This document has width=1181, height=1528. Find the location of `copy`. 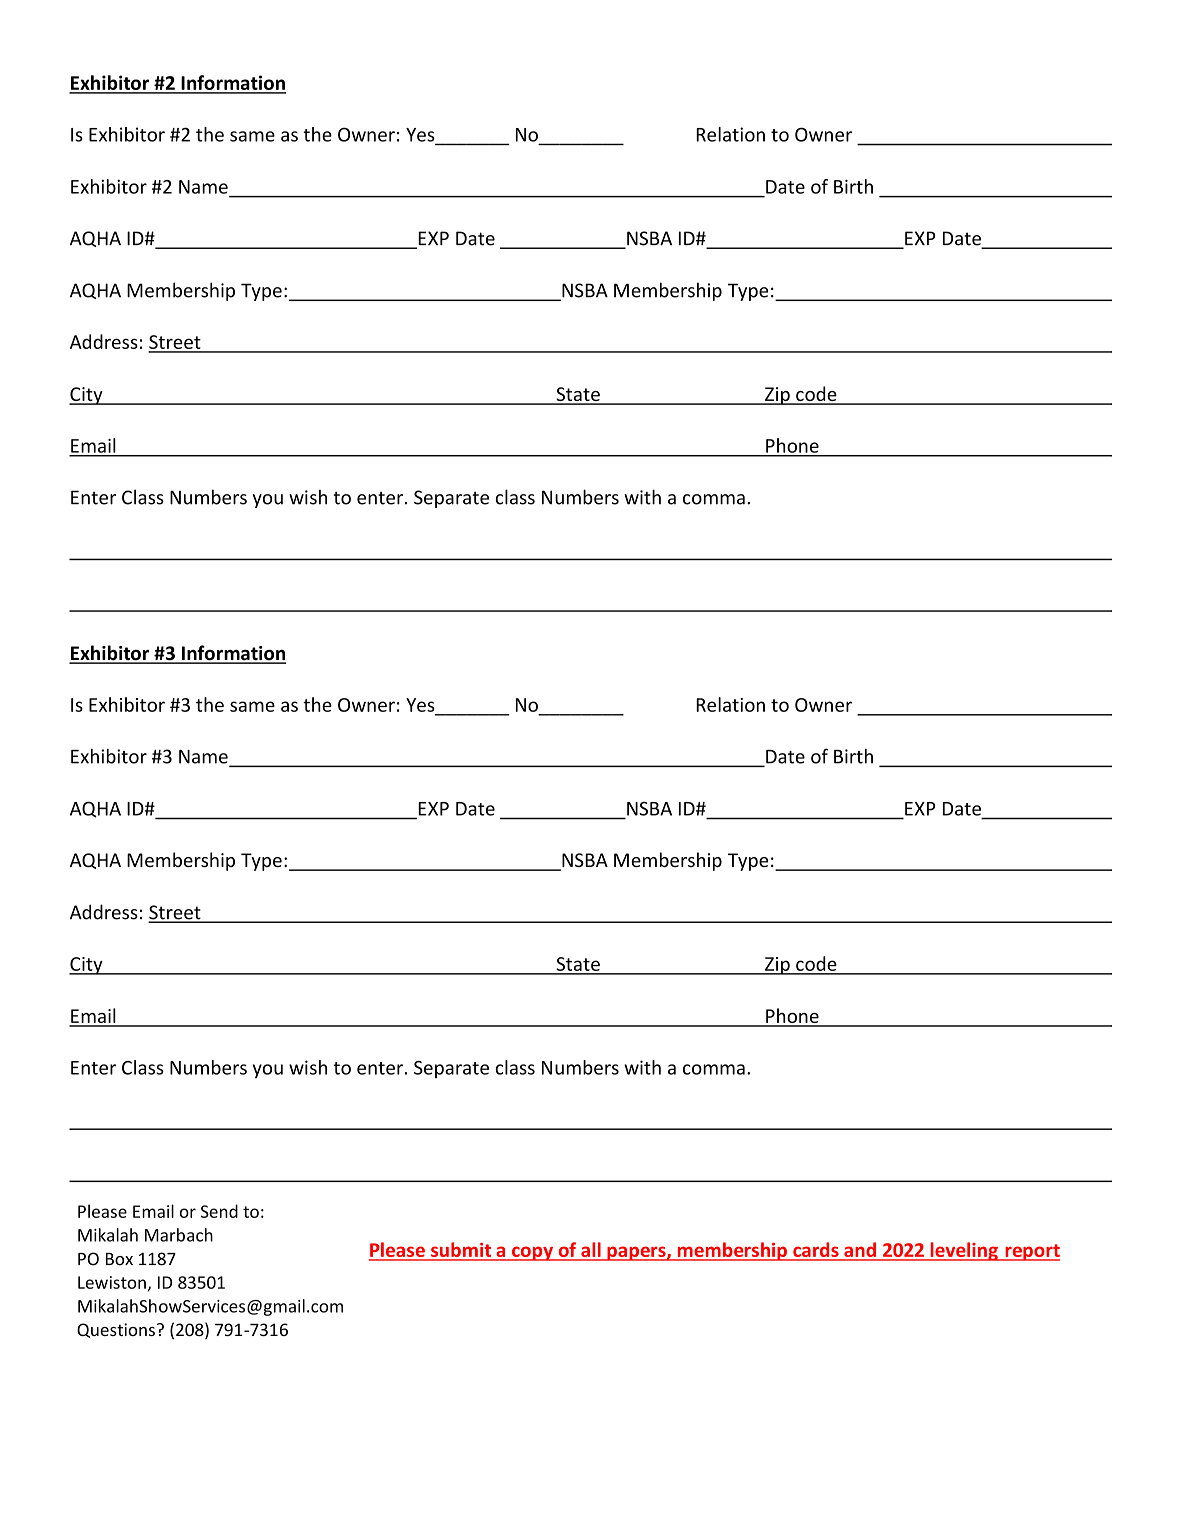

copy is located at coordinates (532, 1253).
